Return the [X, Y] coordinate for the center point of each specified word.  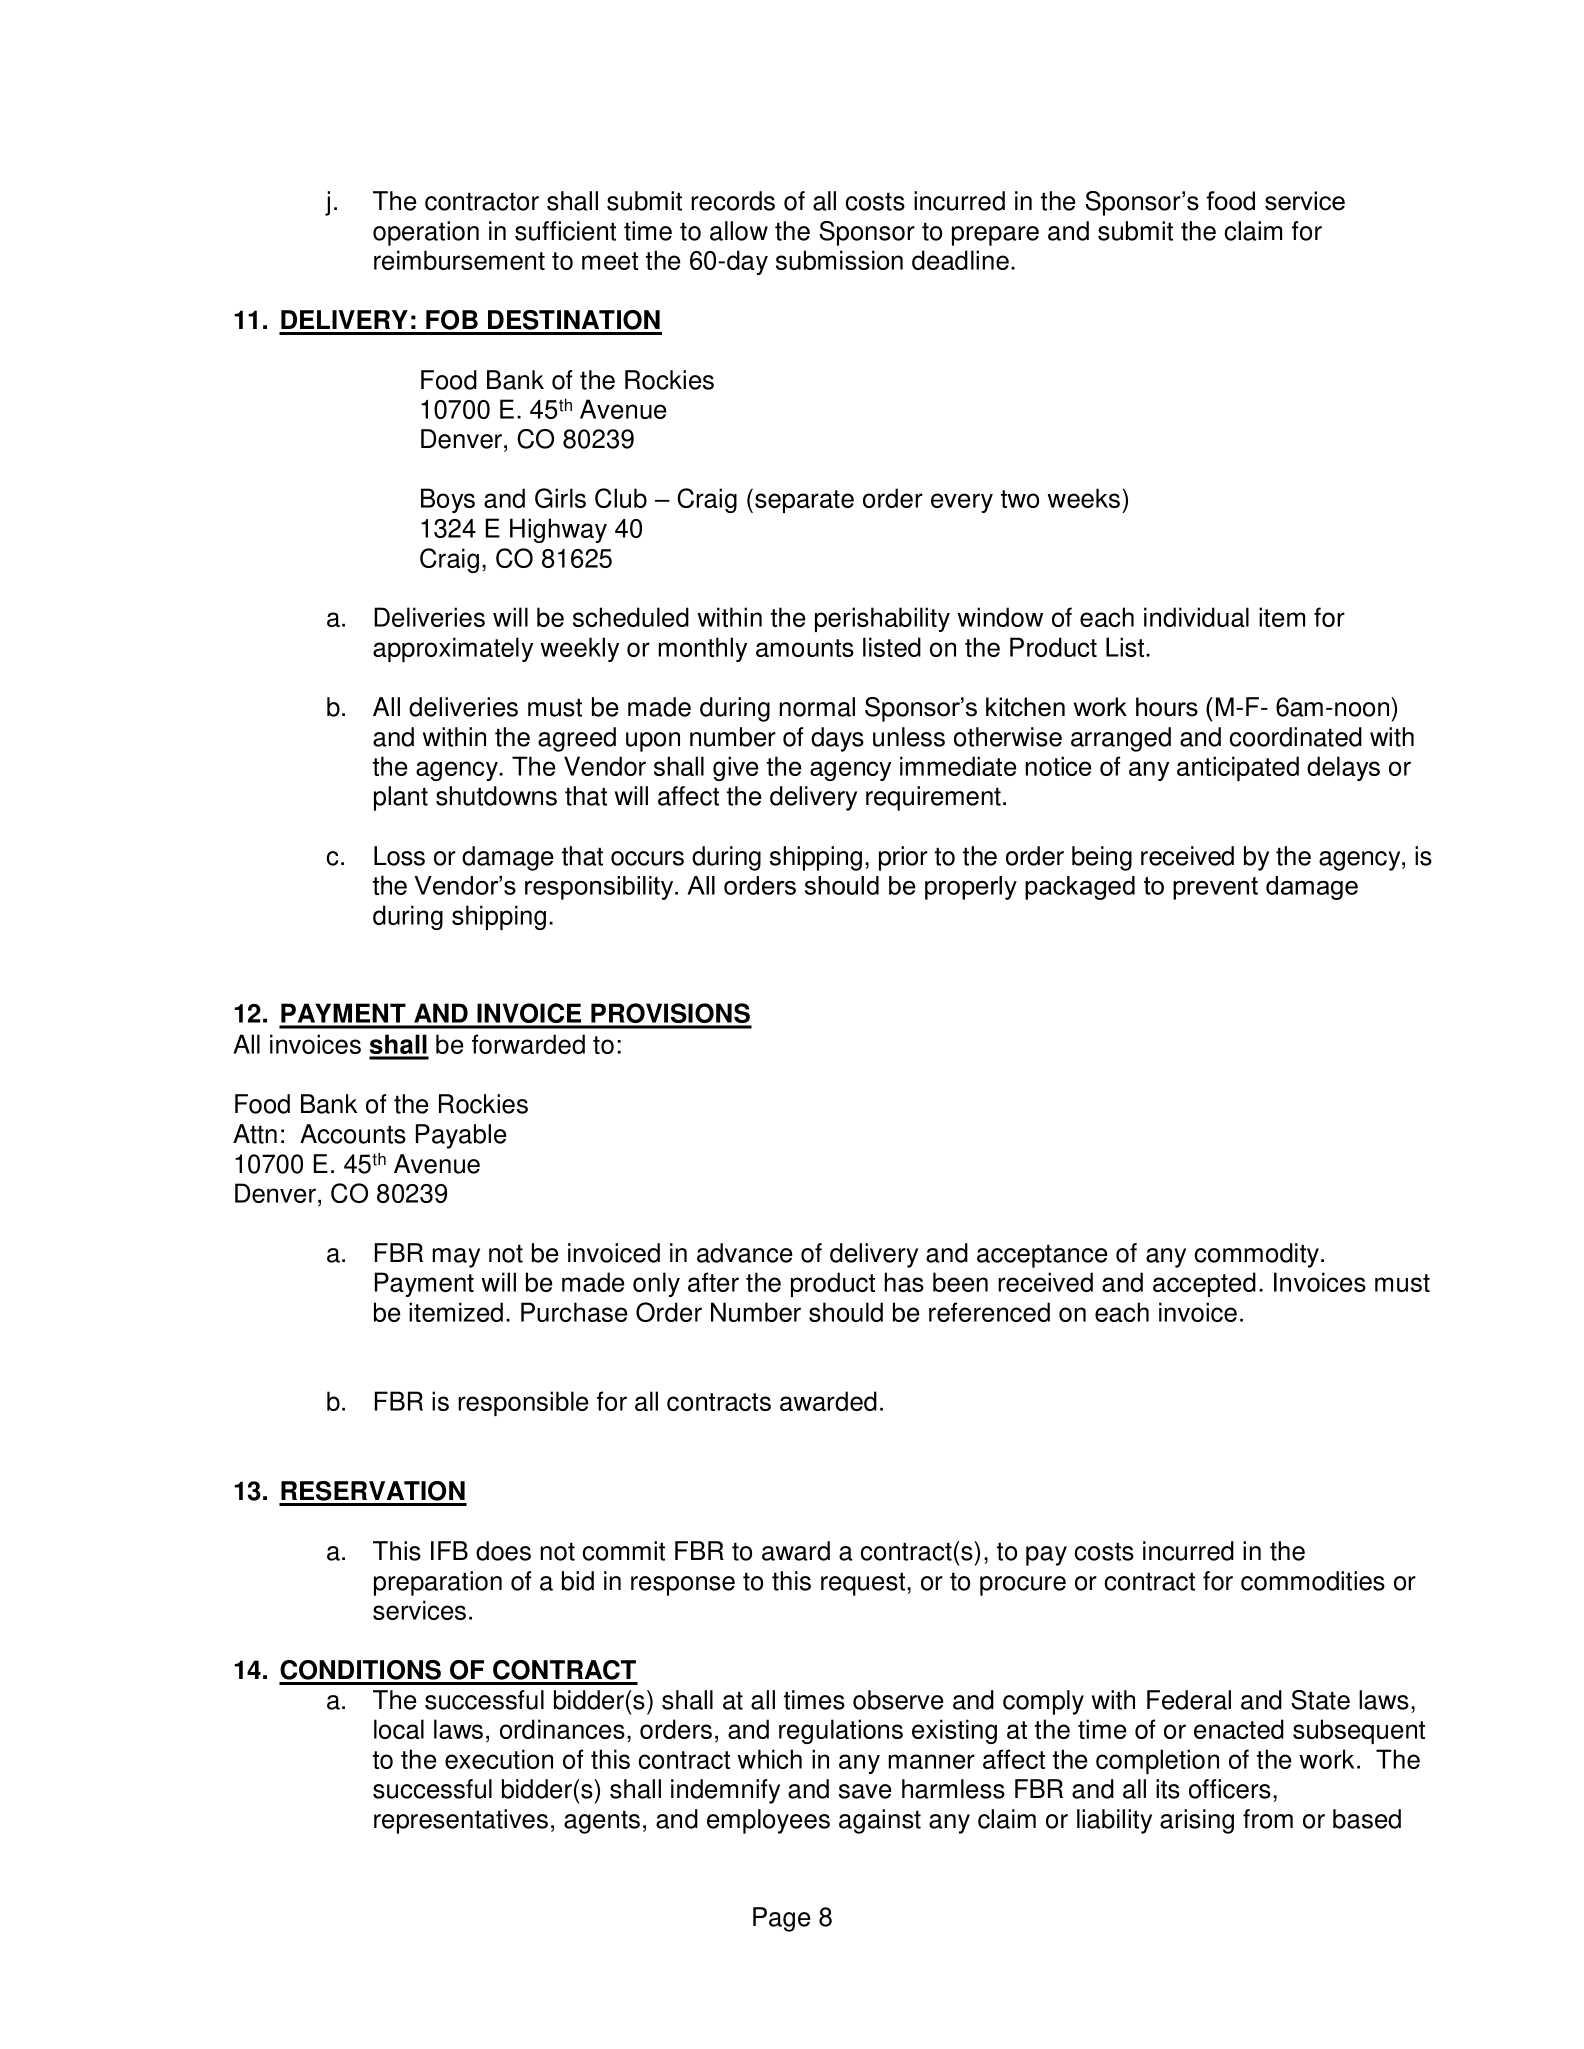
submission [839, 260]
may [456, 1258]
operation [426, 233]
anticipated [1238, 768]
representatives [461, 1821]
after [713, 1282]
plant [401, 798]
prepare [995, 236]
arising [1197, 1821]
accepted [1204, 1284]
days [837, 739]
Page [782, 1919]
